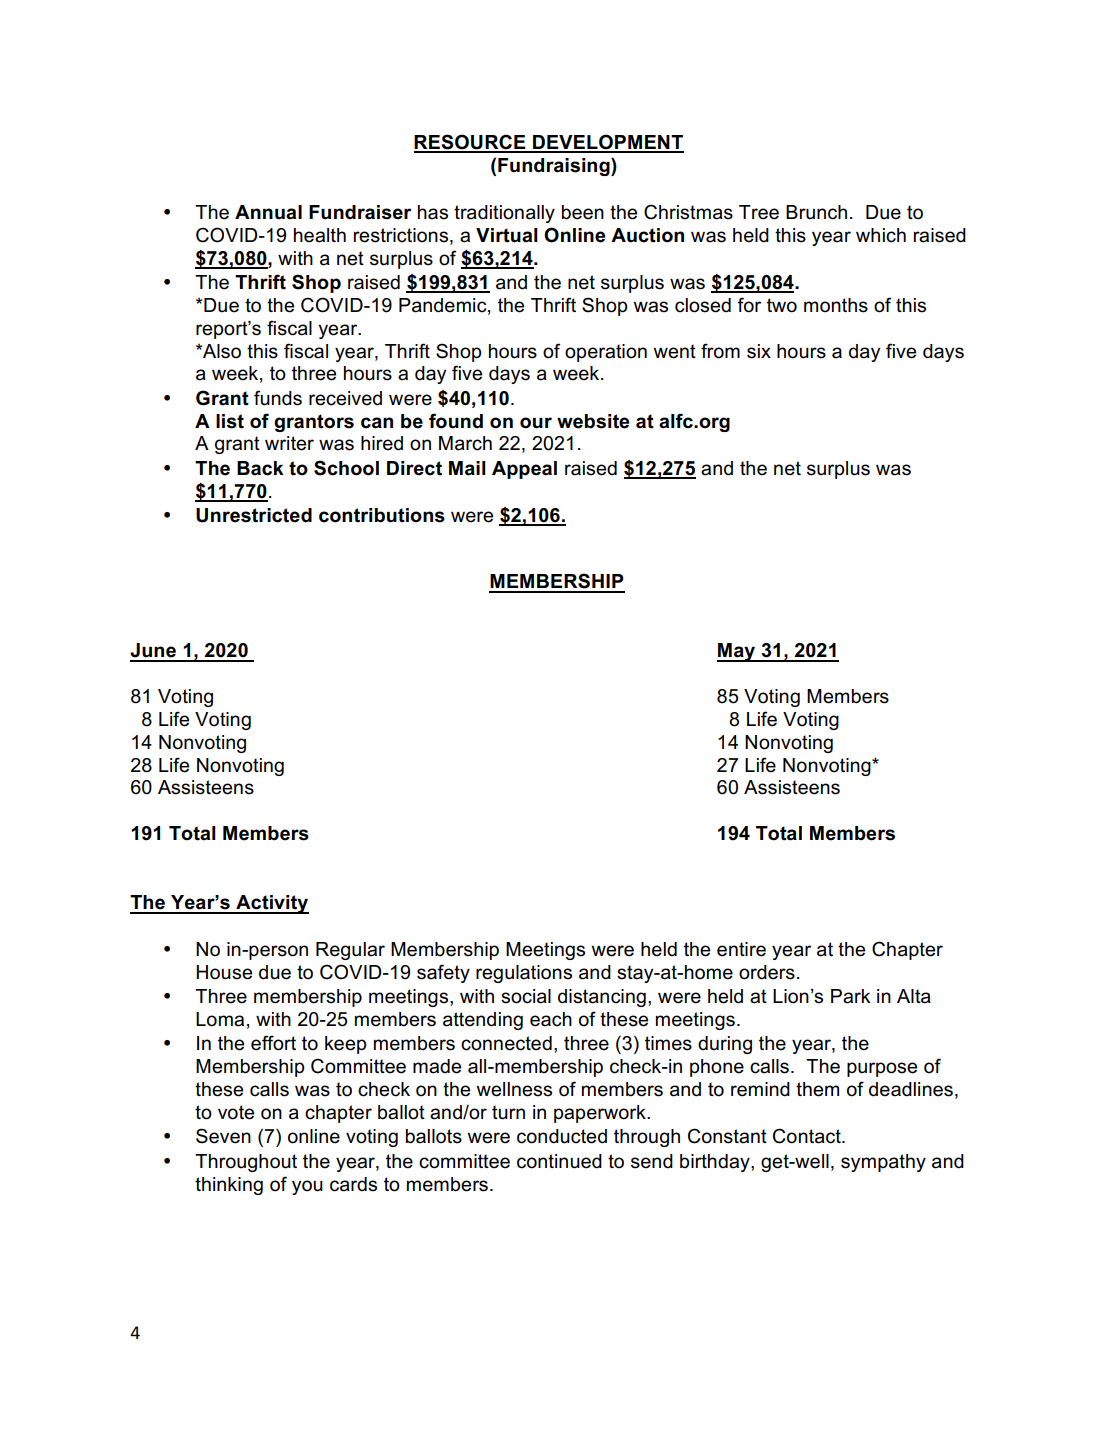 This screenshot has height=1434, width=1108. What do you see at coordinates (268, 212) in the screenshot?
I see `Annual` at bounding box center [268, 212].
